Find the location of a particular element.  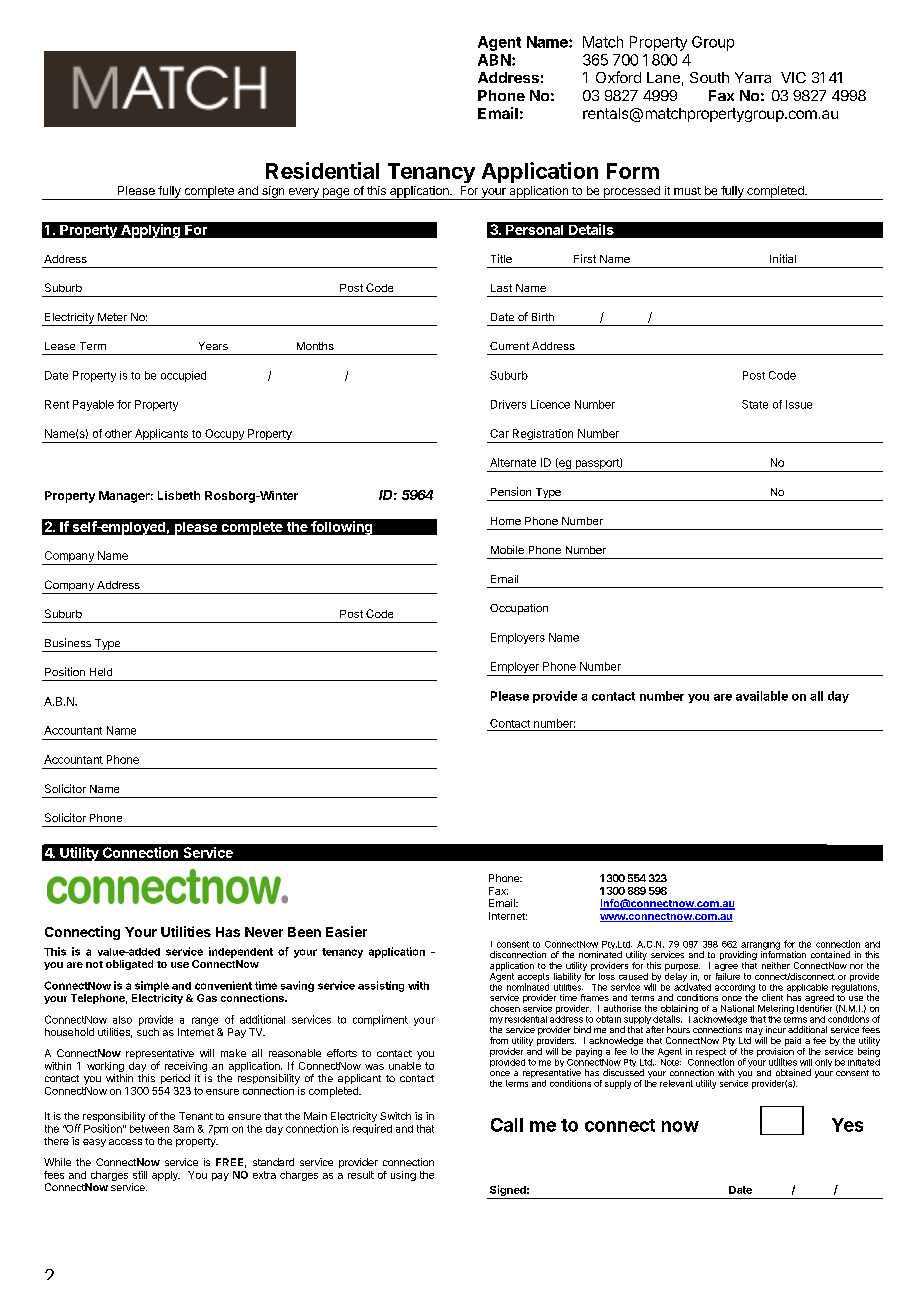

Initial is located at coordinates (783, 258).
